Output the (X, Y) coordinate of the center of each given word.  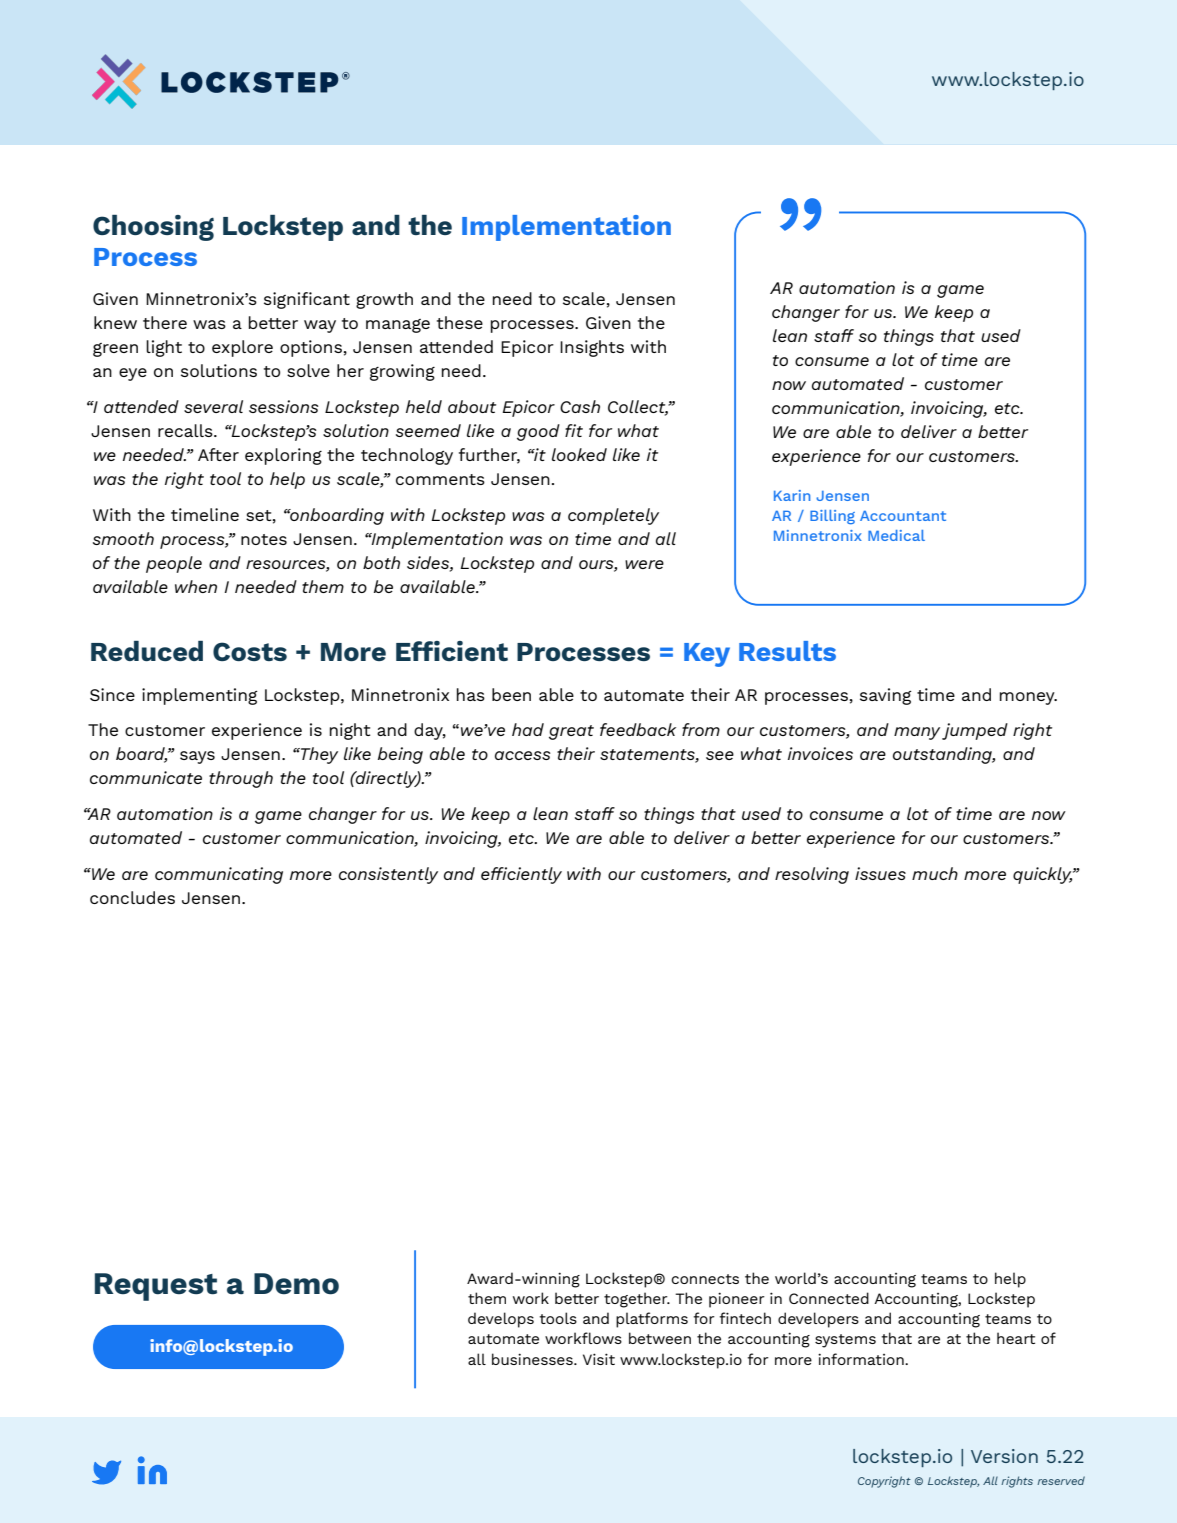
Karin (792, 495)
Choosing (153, 228)
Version (1004, 1456)
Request (156, 1287)
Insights (592, 348)
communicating (219, 875)
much (935, 873)
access (522, 755)
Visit (599, 1359)
